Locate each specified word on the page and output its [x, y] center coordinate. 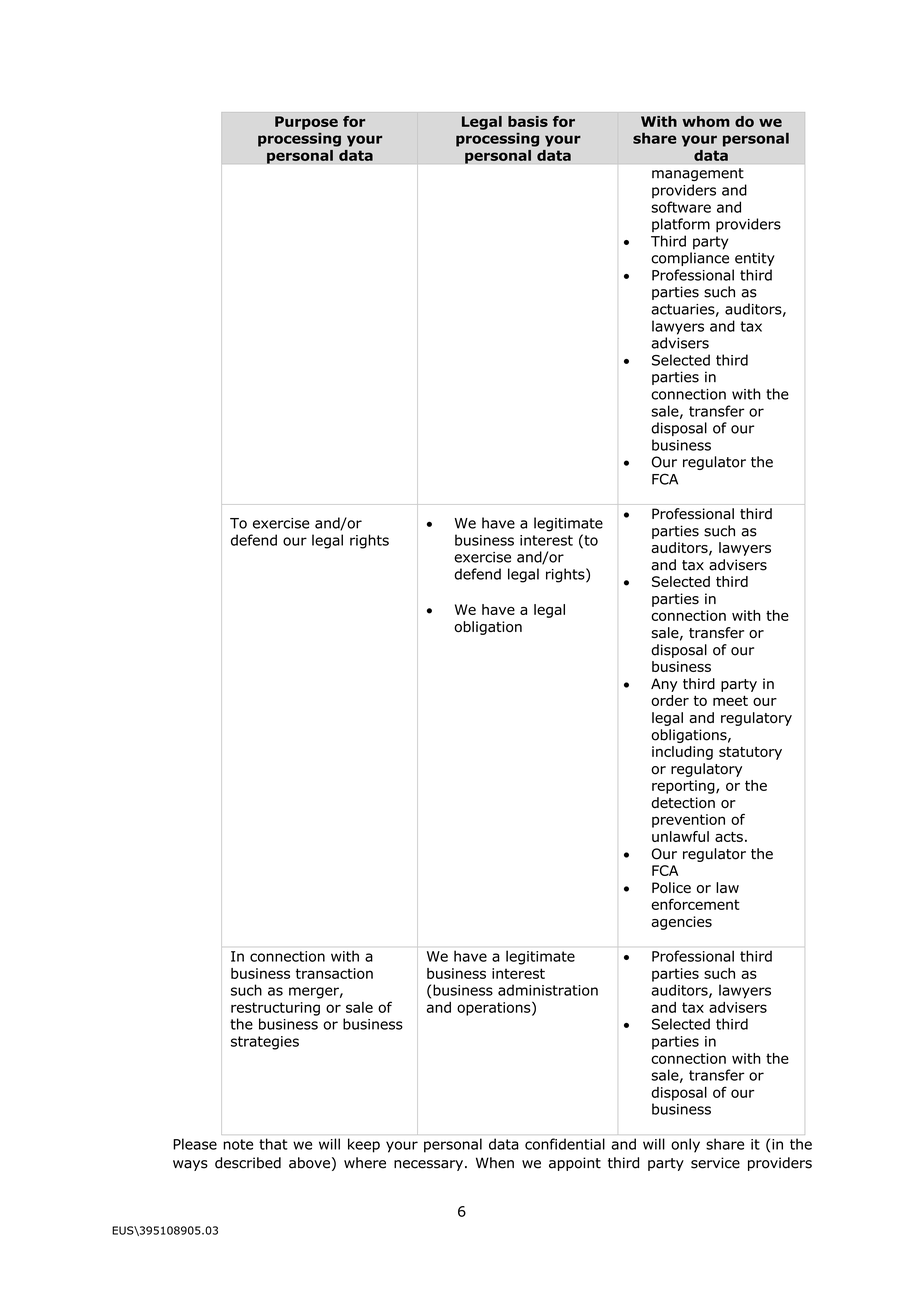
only [685, 1145]
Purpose [306, 123]
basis [528, 121]
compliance [690, 259]
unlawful [680, 836]
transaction [334, 973]
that [273, 1144]
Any [664, 685]
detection [683, 802]
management [698, 174]
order [670, 700]
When [495, 1163]
